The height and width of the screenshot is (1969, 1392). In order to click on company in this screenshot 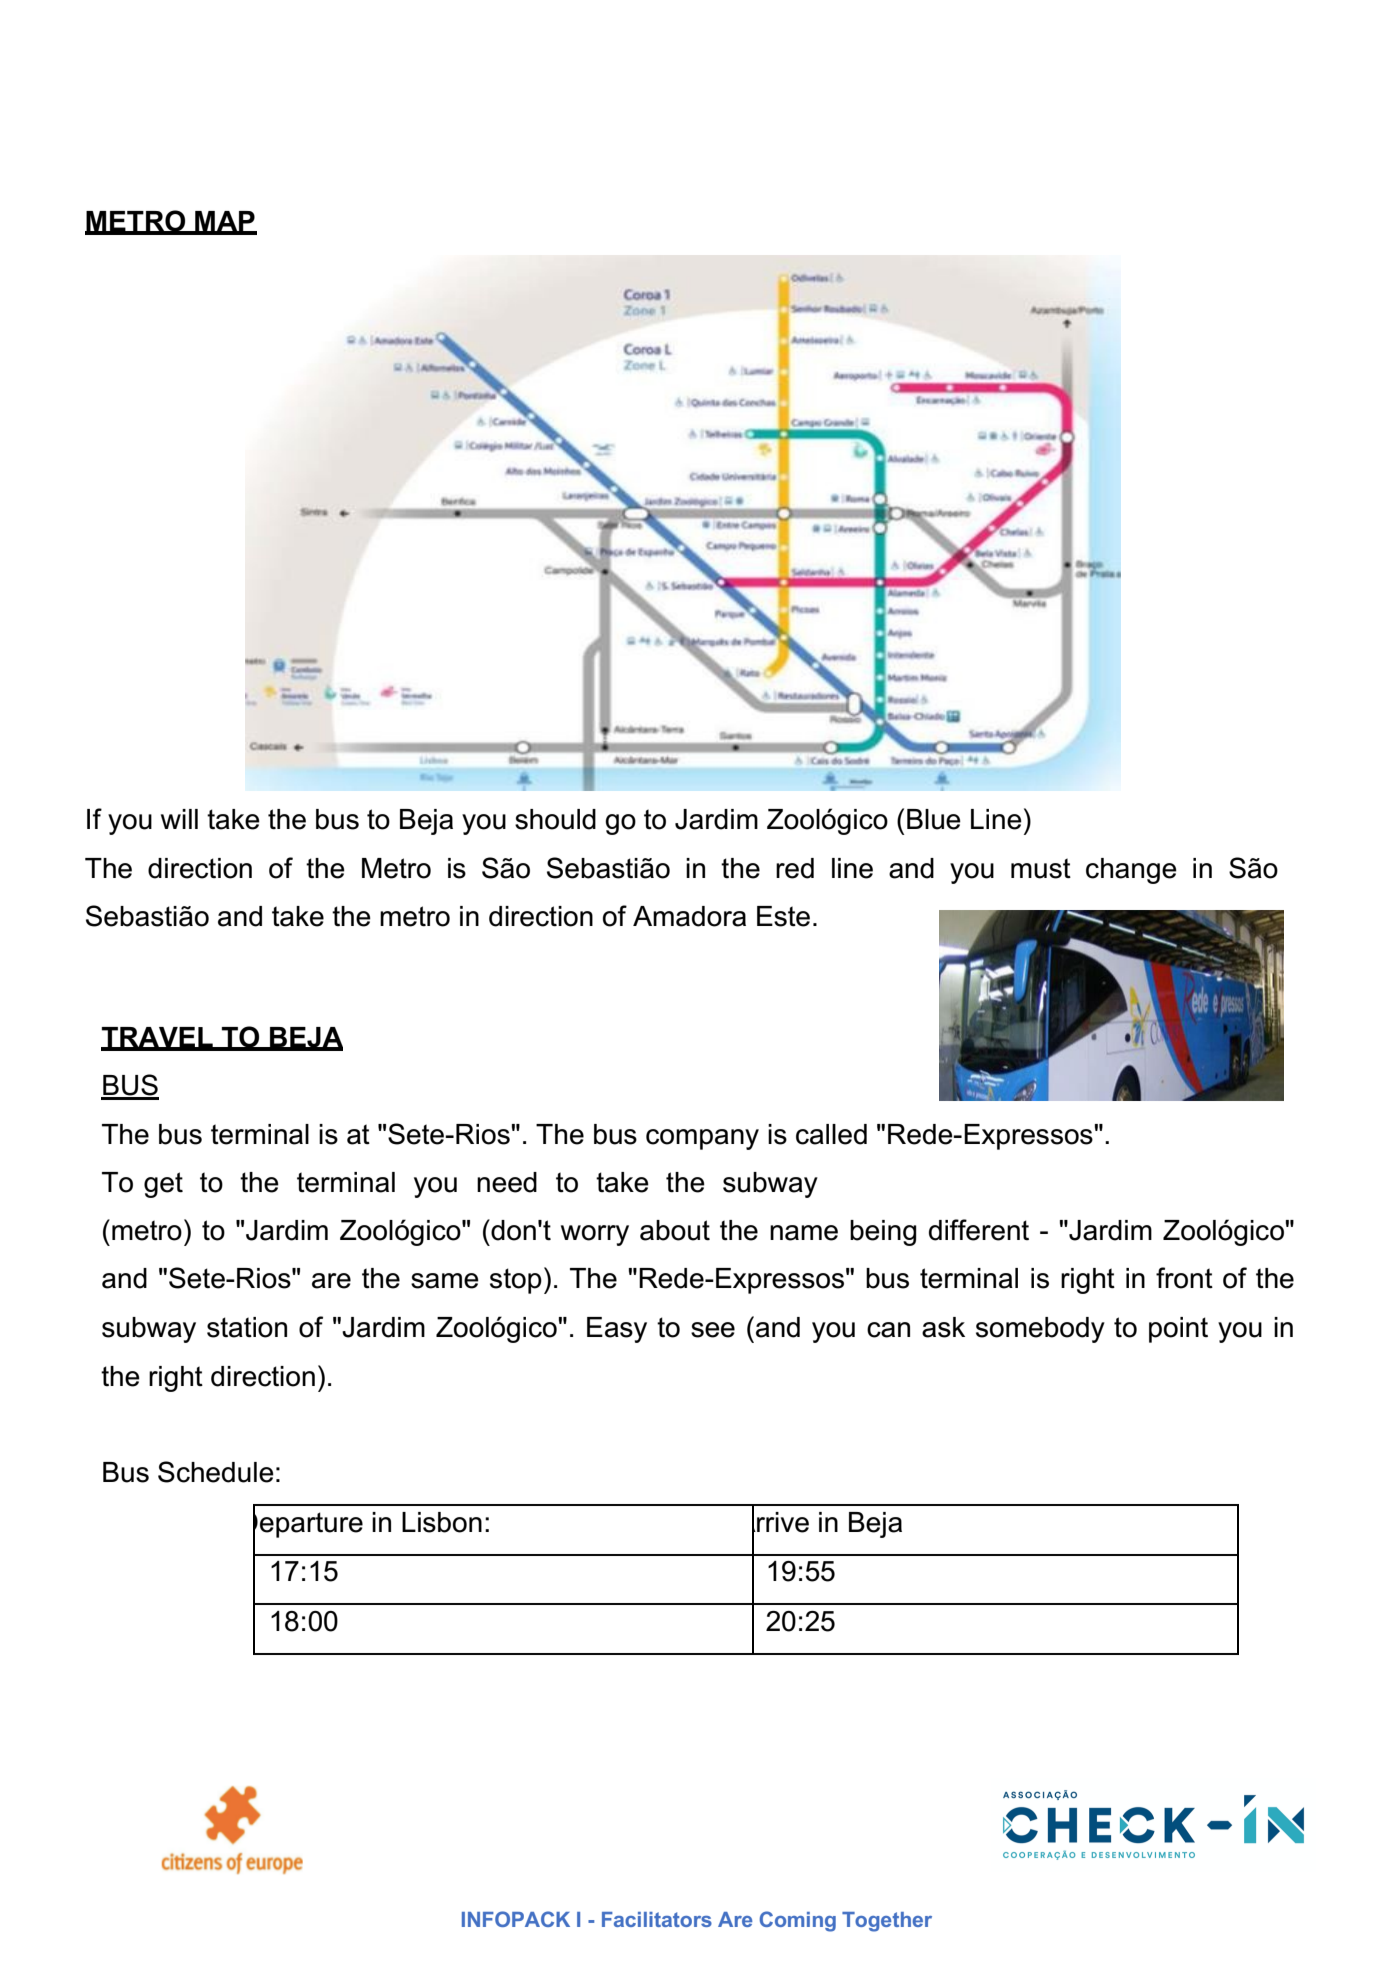, I will do `click(702, 1139)`.
